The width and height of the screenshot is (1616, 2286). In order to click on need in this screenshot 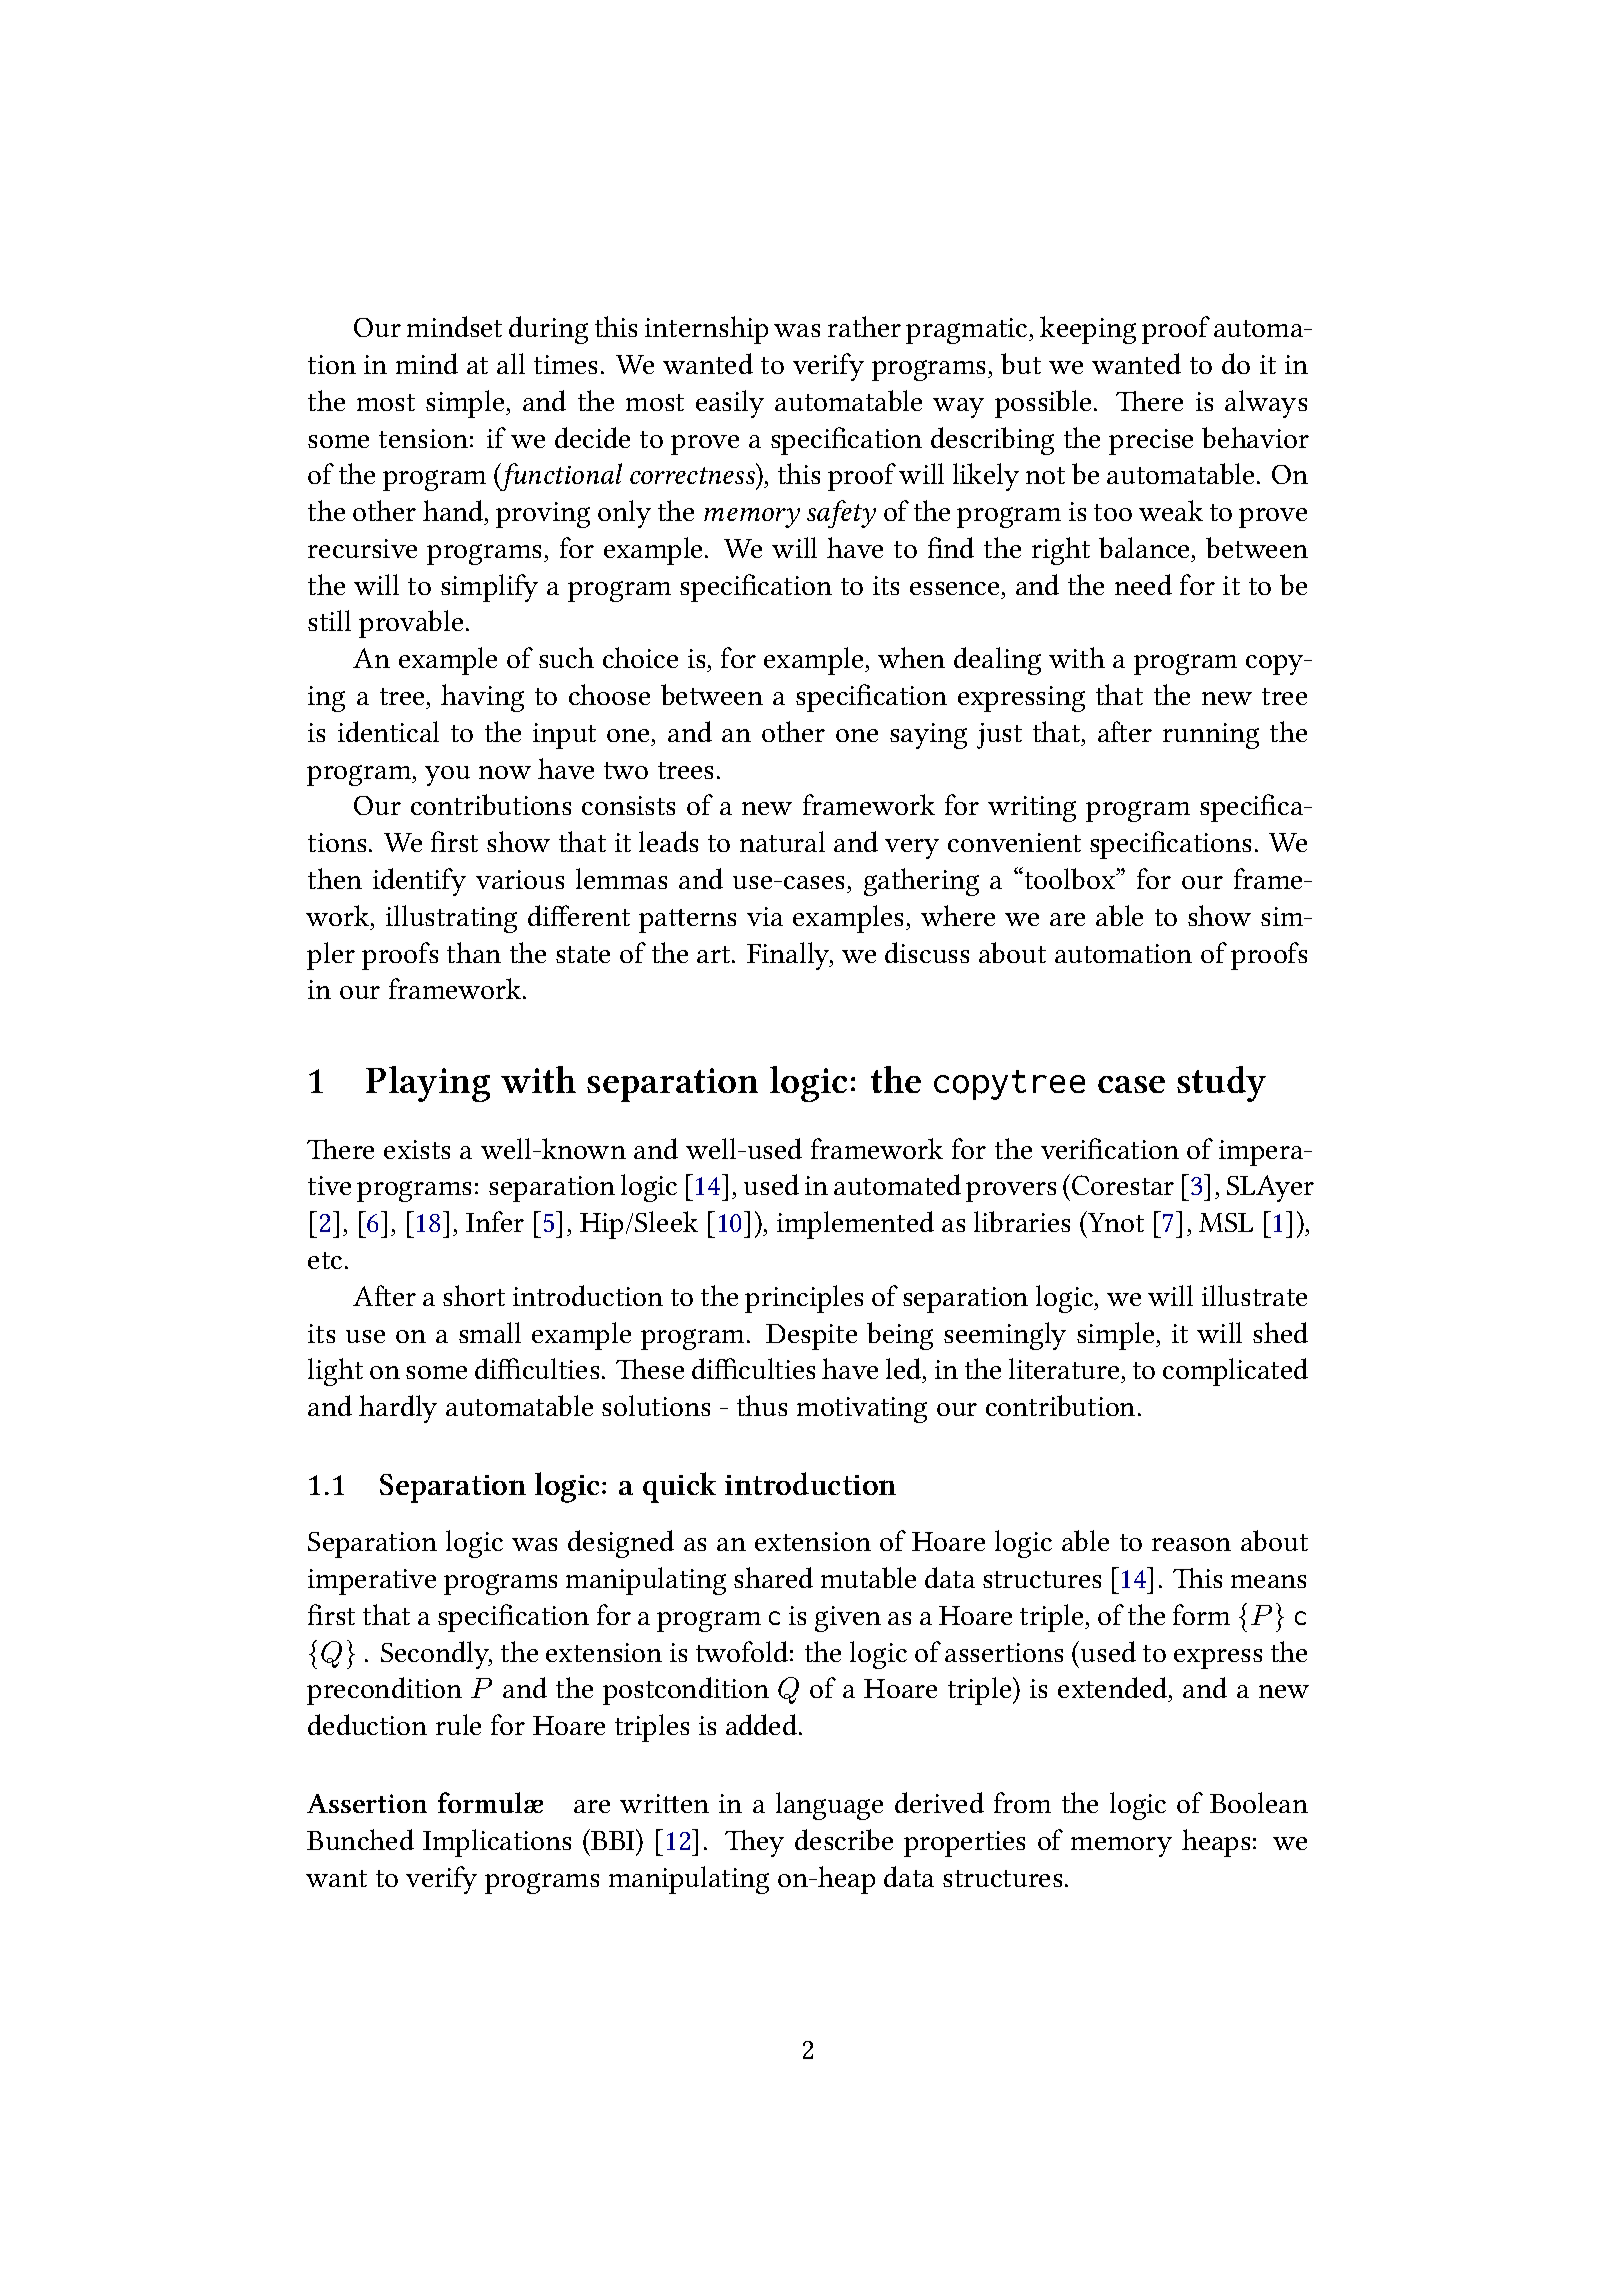, I will do `click(1143, 584)`.
